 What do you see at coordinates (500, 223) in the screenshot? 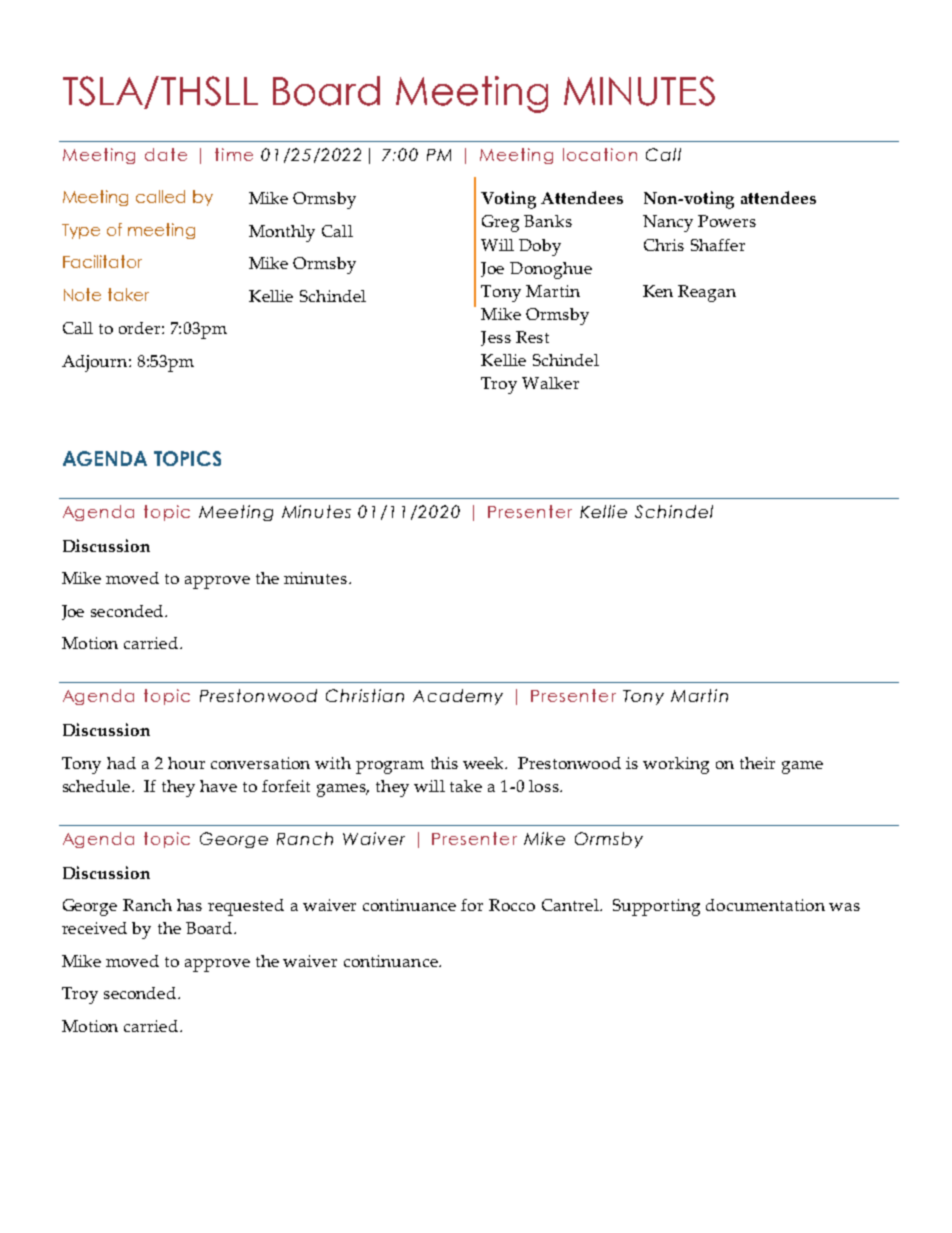
I see `Greg` at bounding box center [500, 223].
